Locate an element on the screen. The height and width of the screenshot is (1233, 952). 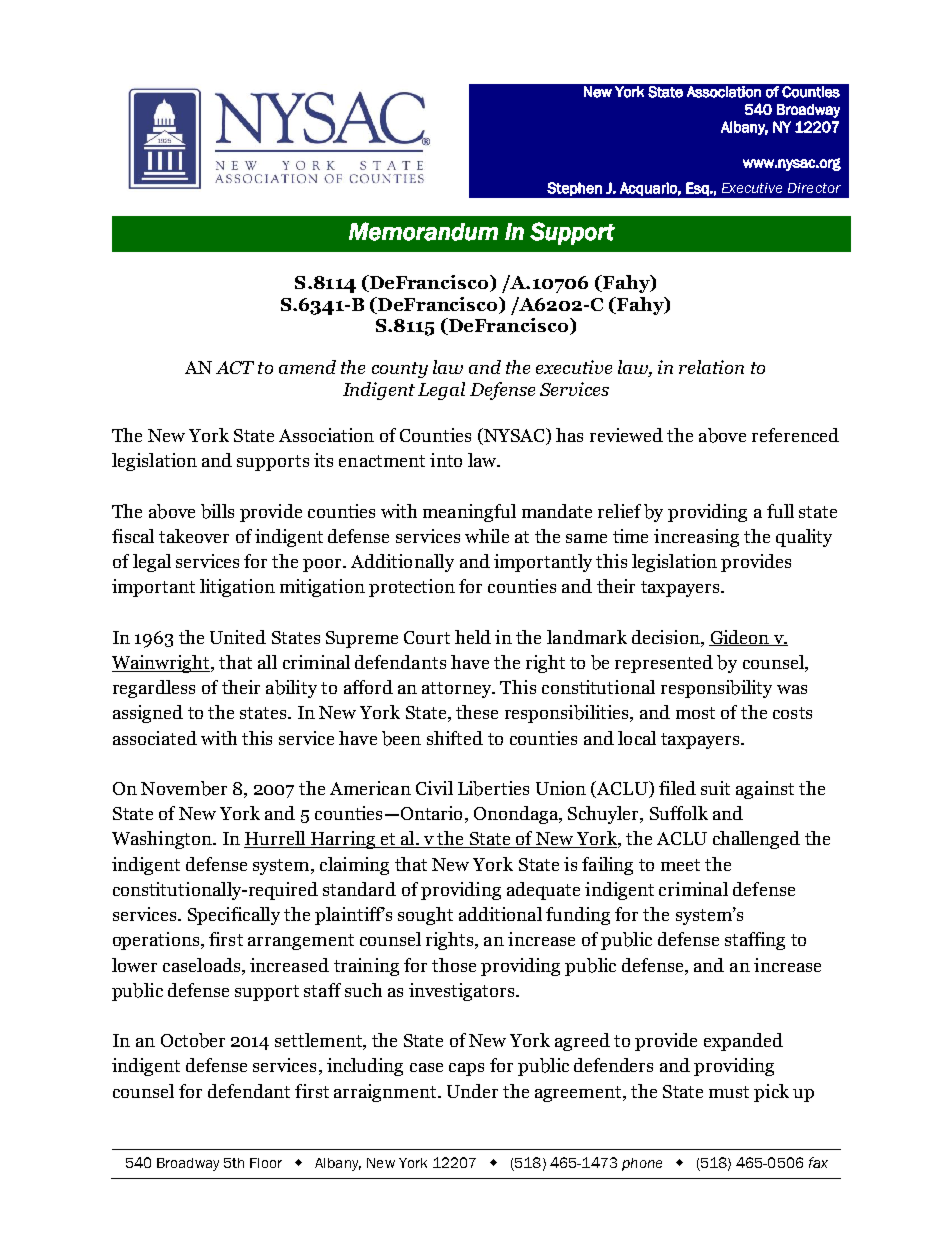
bills is located at coordinates (217, 511).
